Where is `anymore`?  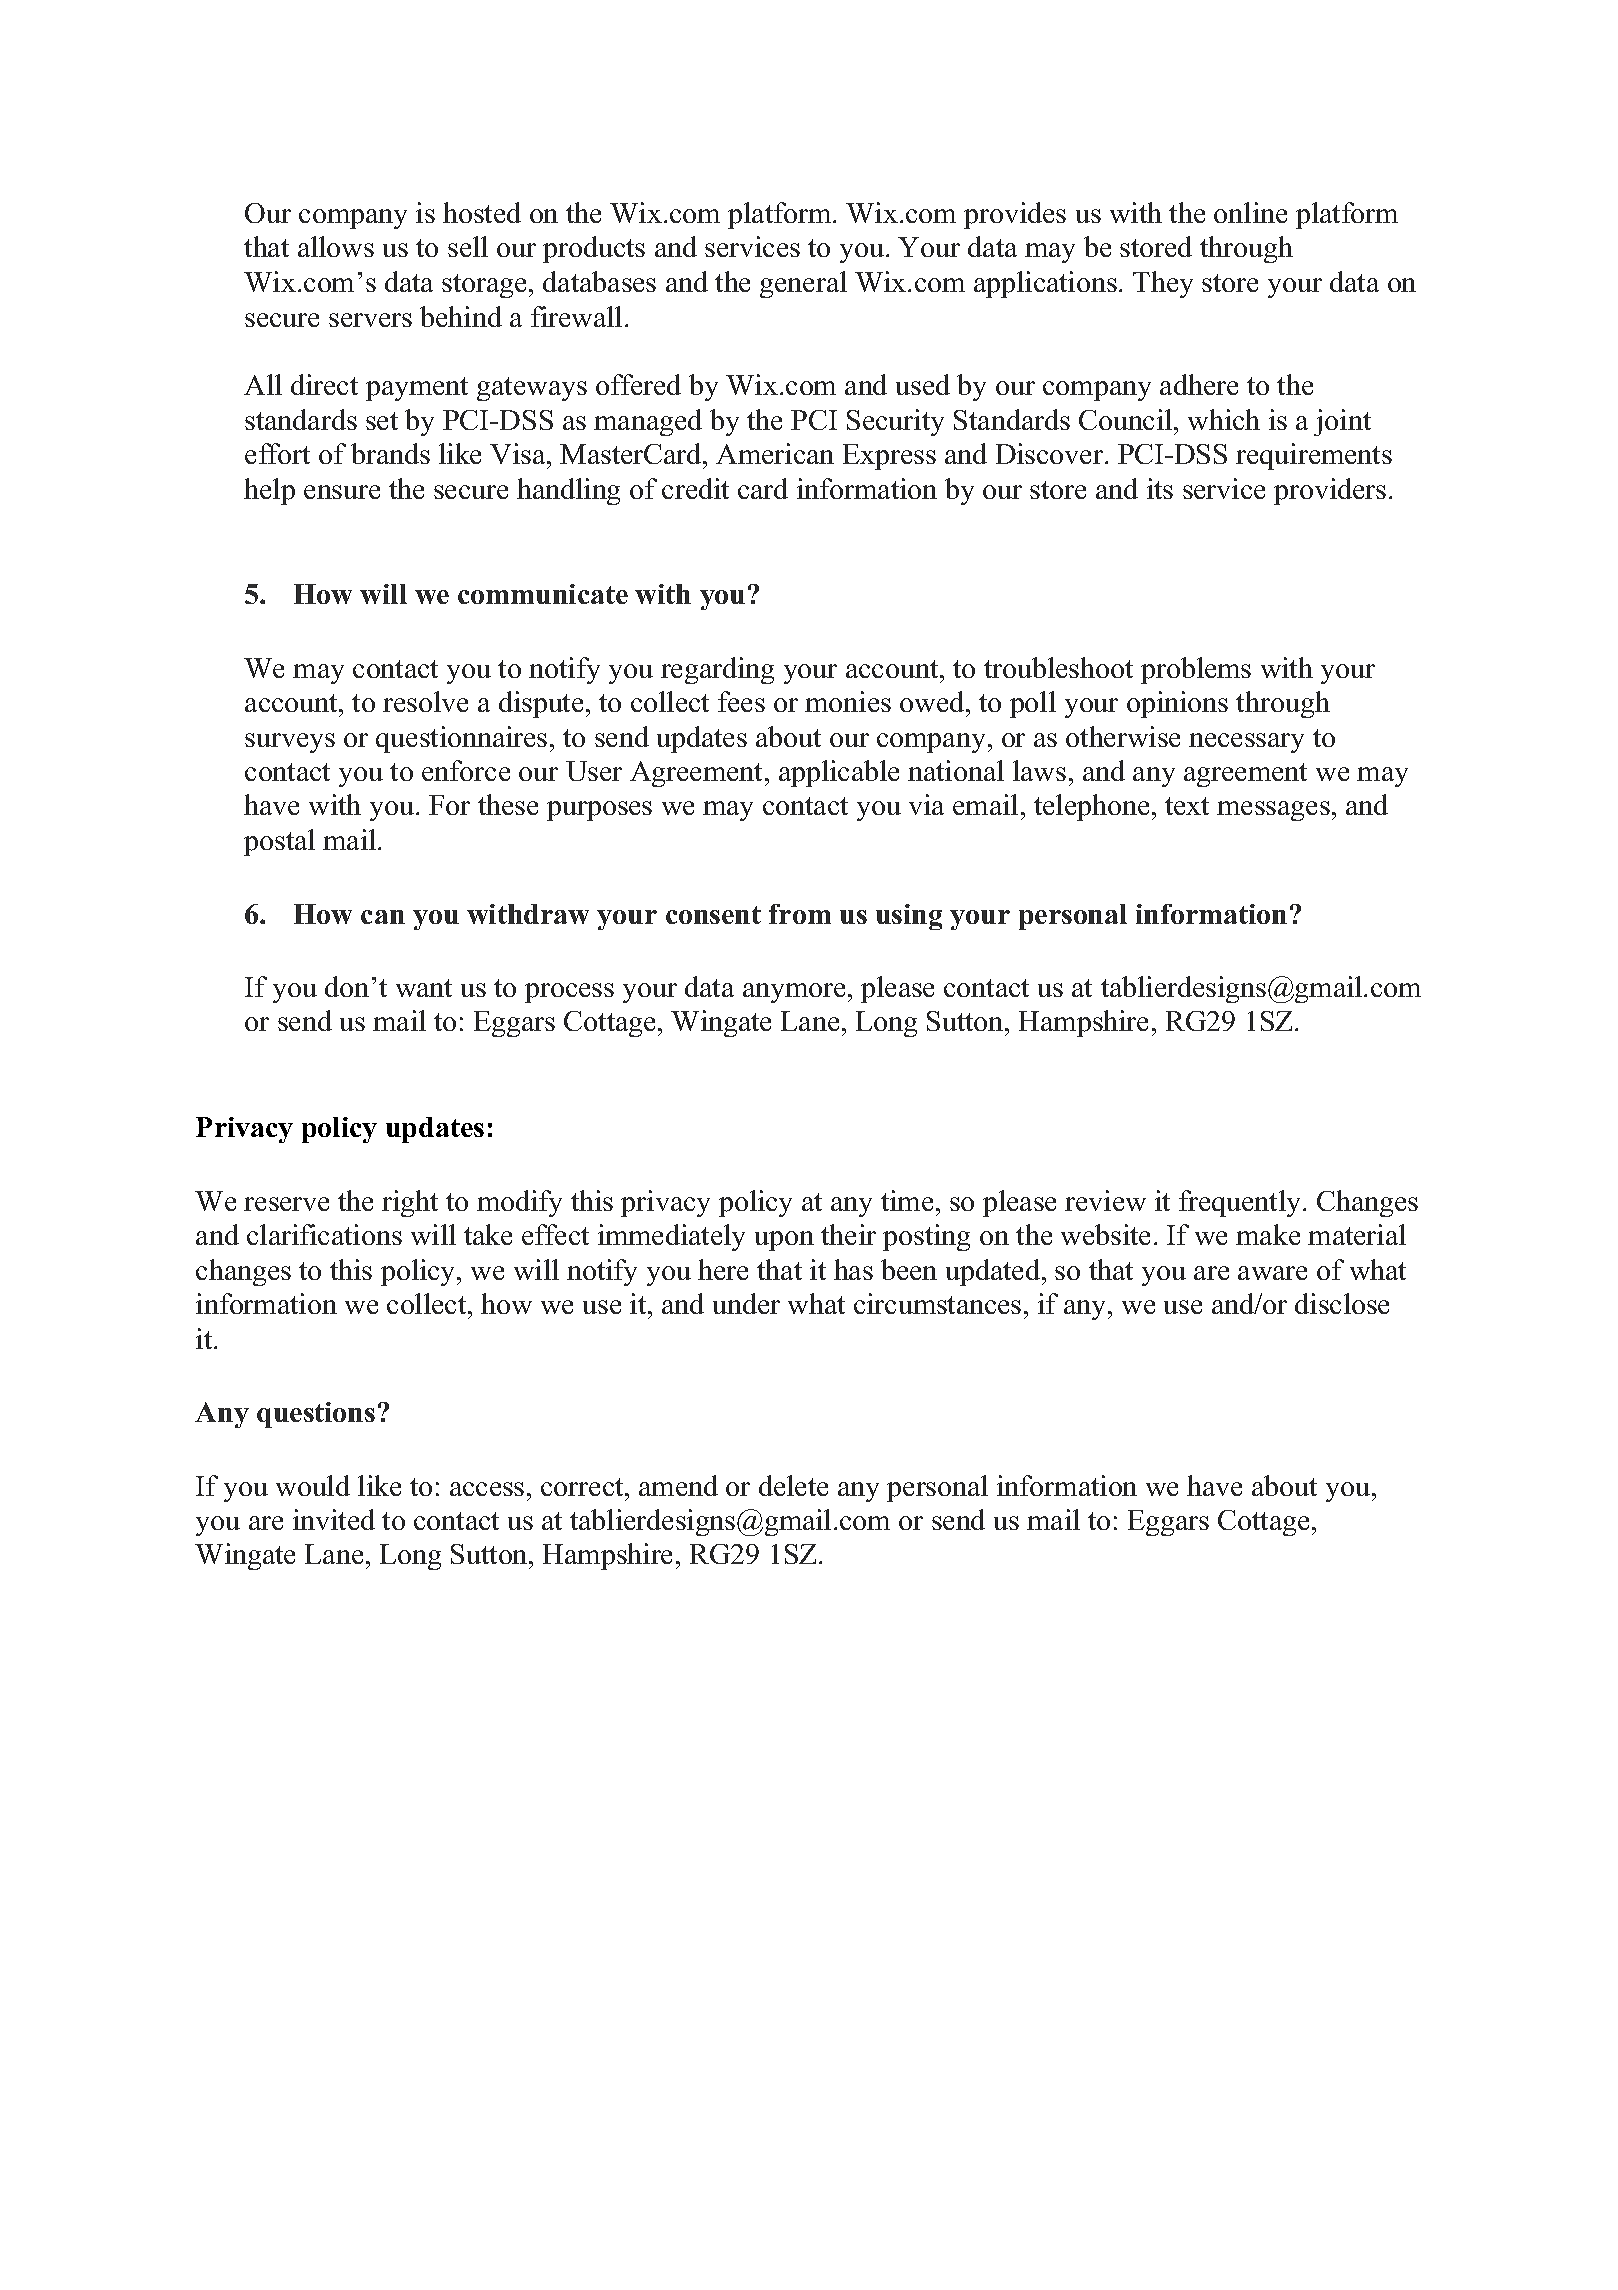 anymore is located at coordinates (794, 993).
